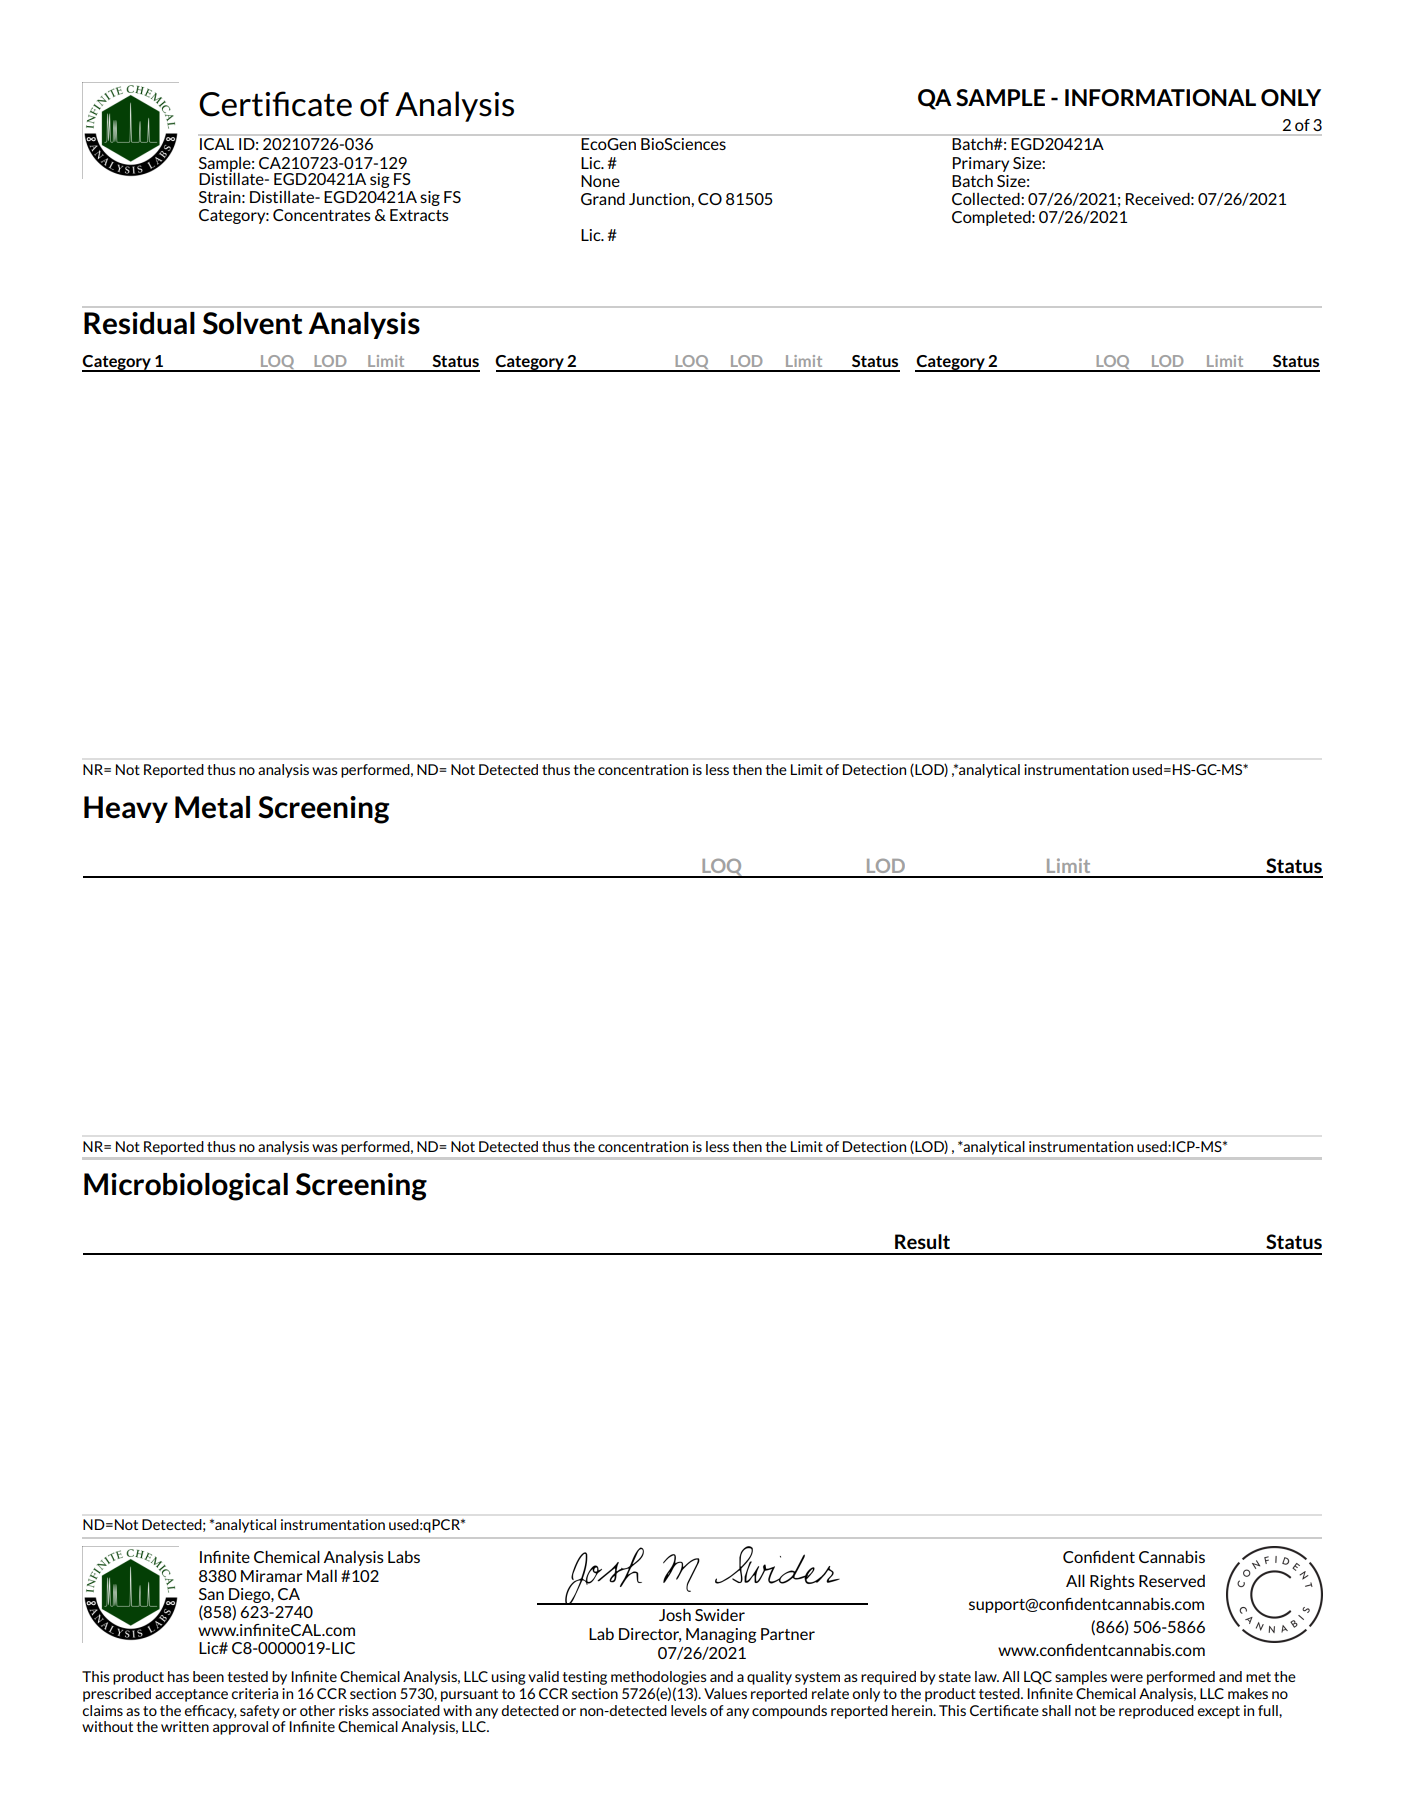  Describe the element at coordinates (126, 809) in the document. I see `Heavy` at that location.
